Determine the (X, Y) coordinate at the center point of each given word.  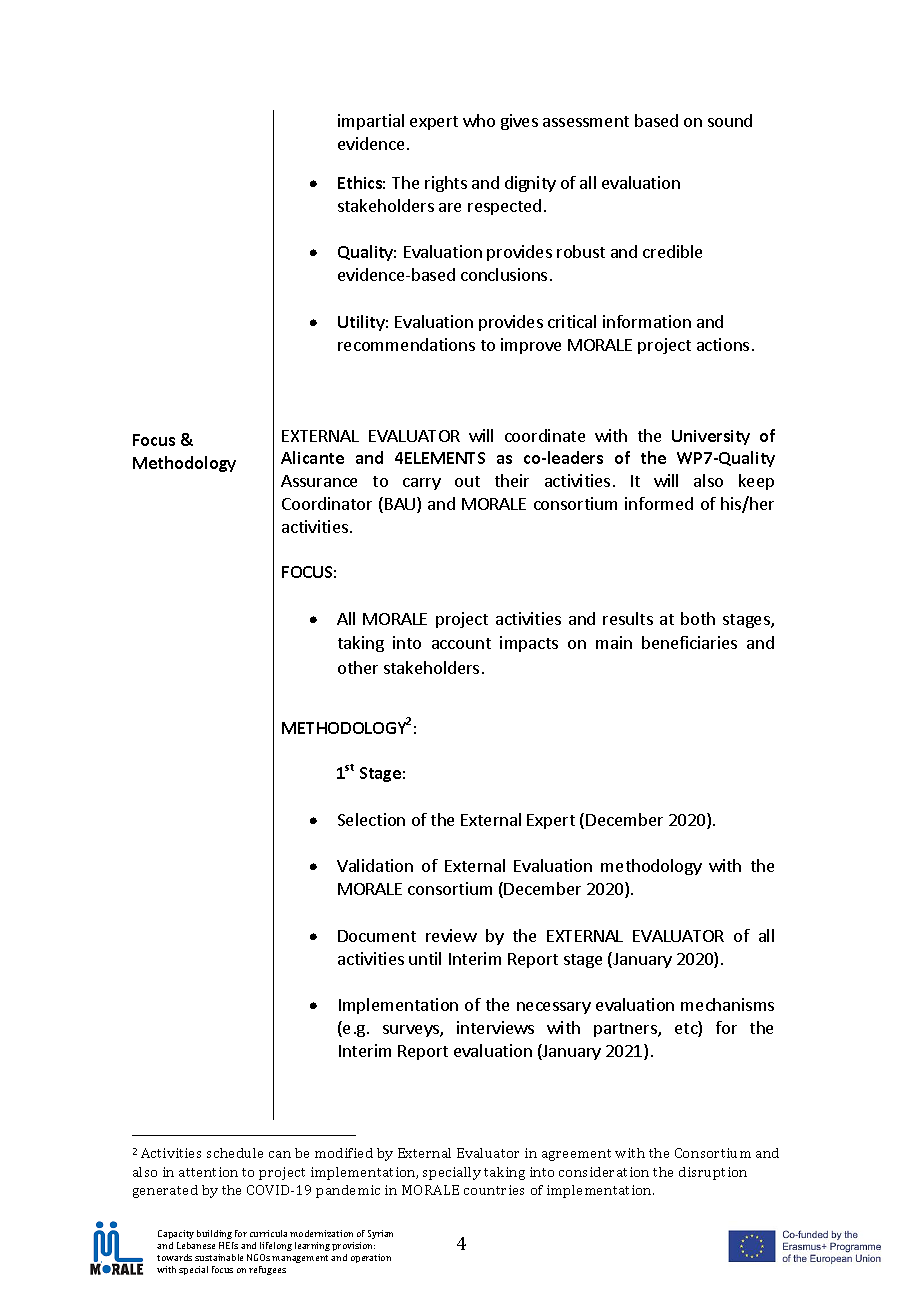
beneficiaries (689, 642)
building (214, 1234)
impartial (371, 122)
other (358, 667)
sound (730, 120)
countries (494, 1190)
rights (446, 184)
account (461, 643)
